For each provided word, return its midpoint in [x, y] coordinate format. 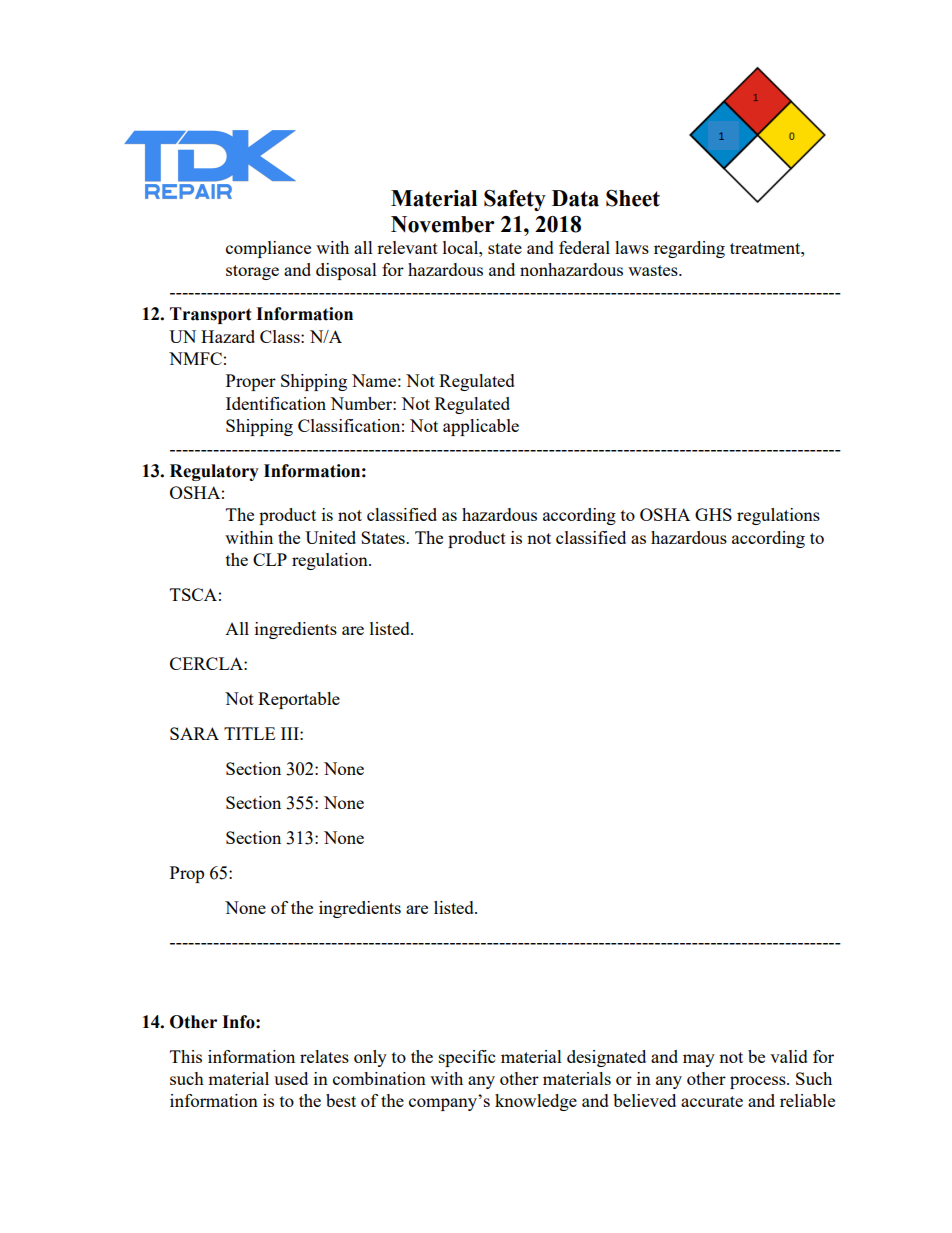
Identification [276, 403]
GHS [713, 514]
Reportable [299, 700]
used [291, 1078]
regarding [689, 249]
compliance [268, 249]
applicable [481, 427]
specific [467, 1058]
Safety [515, 200]
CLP [270, 559]
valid [789, 1056]
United [330, 537]
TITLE [249, 733]
